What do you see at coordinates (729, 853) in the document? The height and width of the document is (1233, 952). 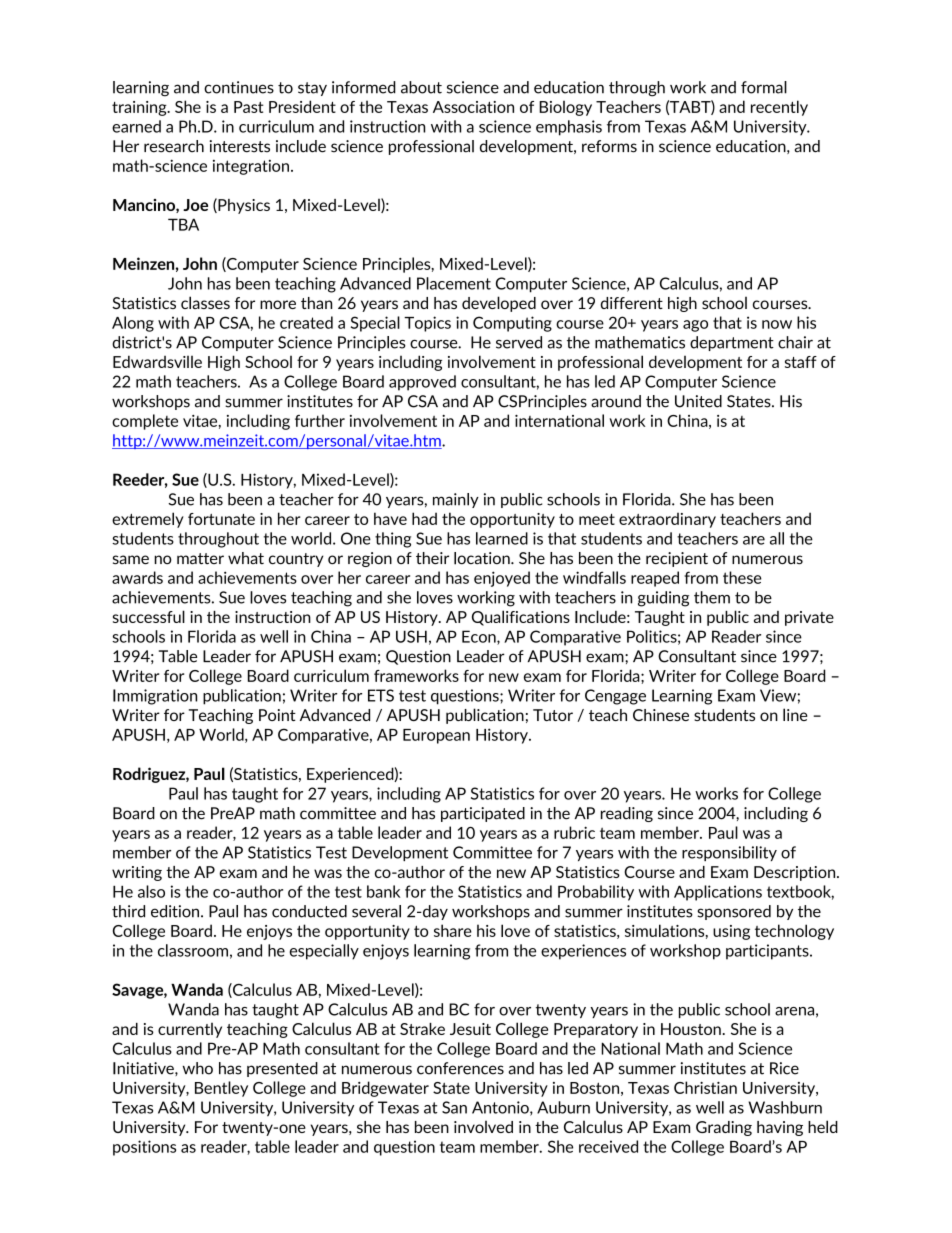 I see `responsibility` at bounding box center [729, 853].
